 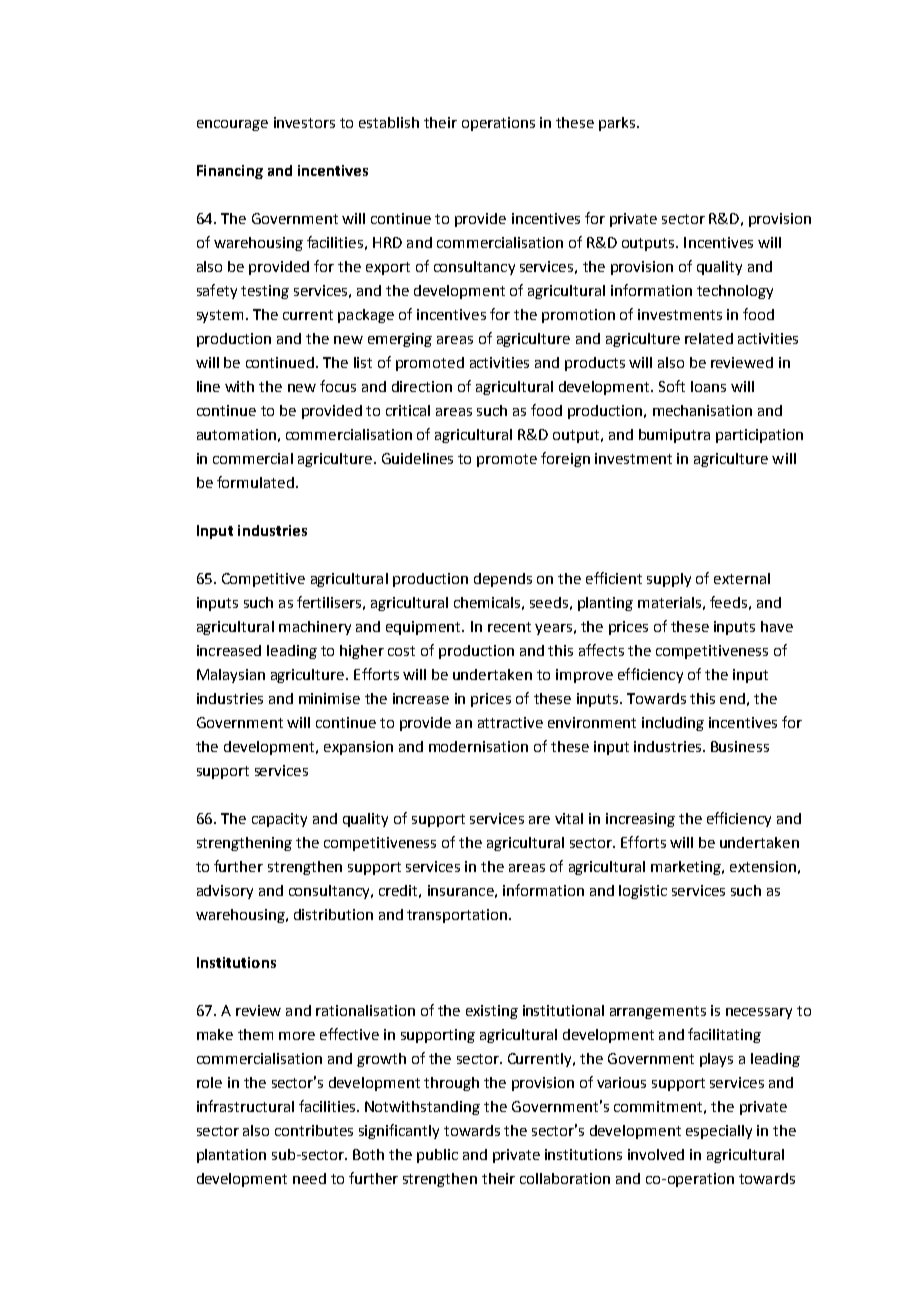 I want to click on contributes, so click(x=314, y=1130).
